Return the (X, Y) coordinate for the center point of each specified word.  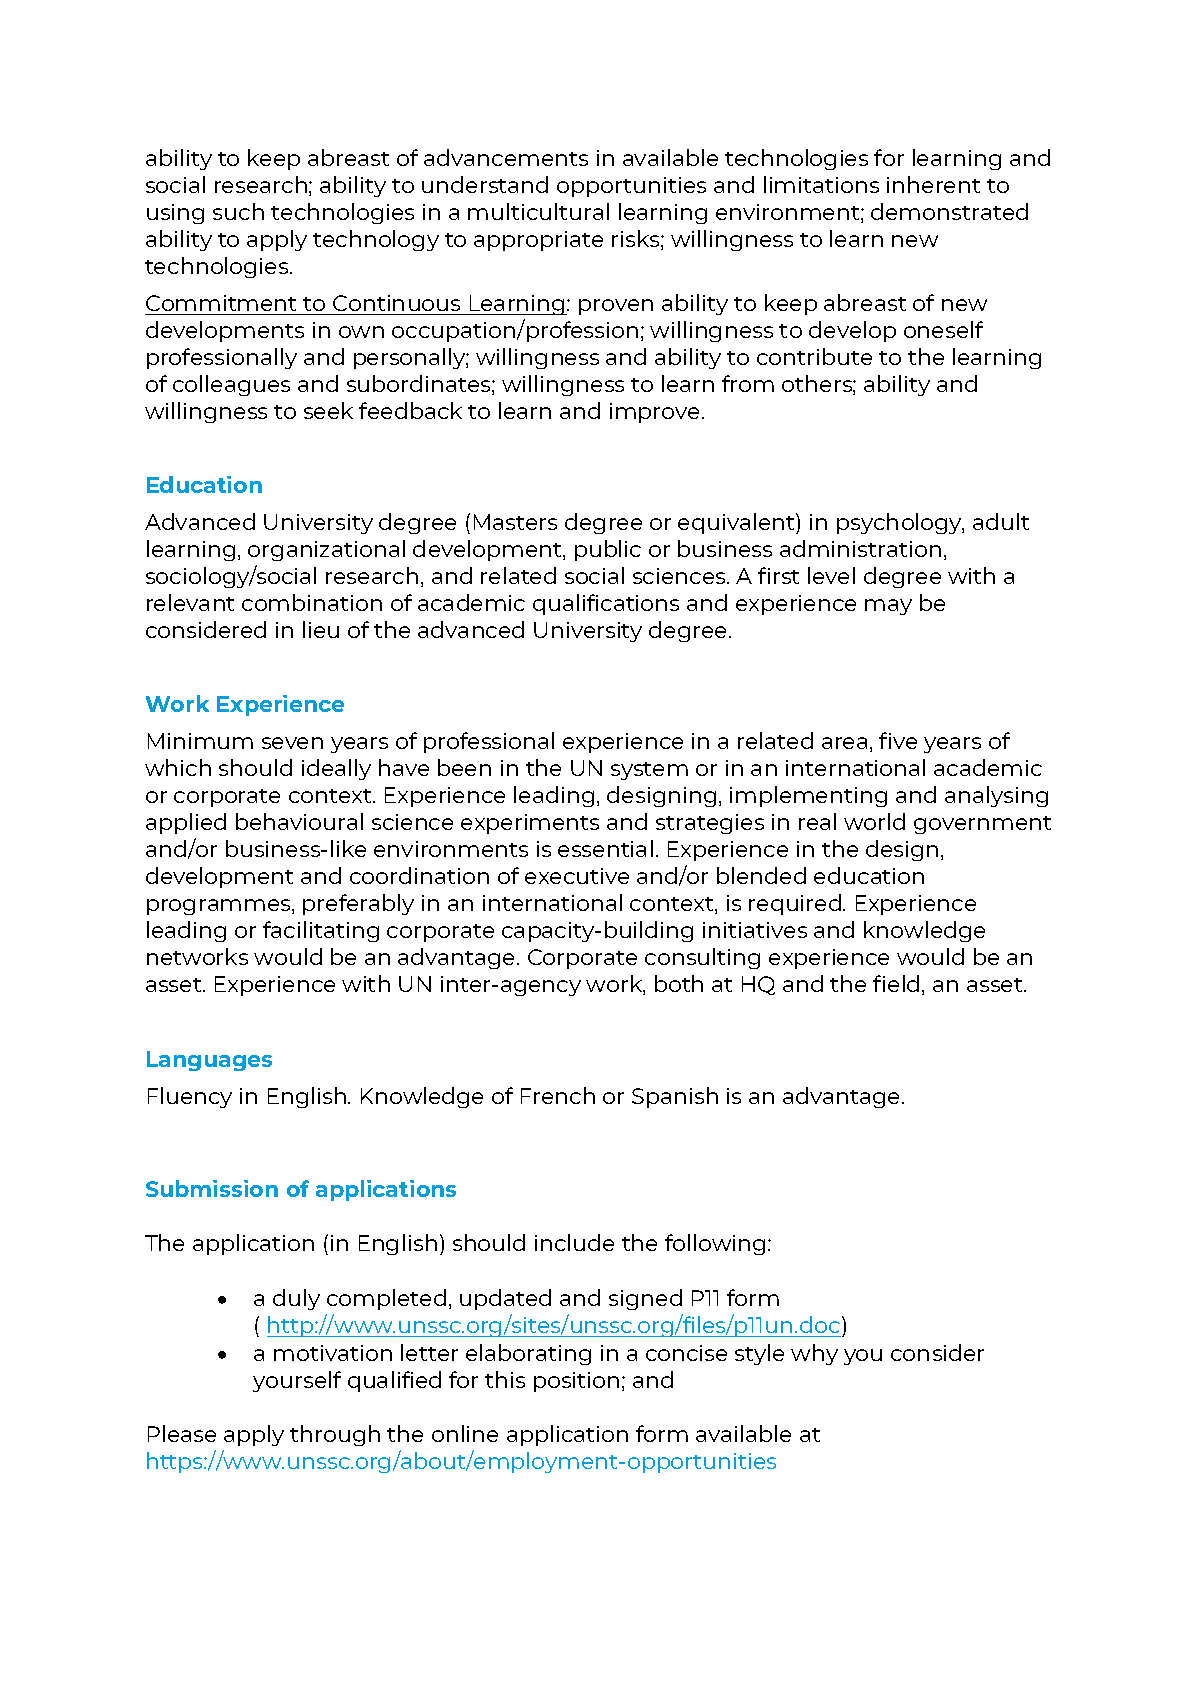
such (238, 211)
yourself (297, 1381)
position (576, 1382)
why (814, 1354)
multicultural (538, 211)
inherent (933, 184)
